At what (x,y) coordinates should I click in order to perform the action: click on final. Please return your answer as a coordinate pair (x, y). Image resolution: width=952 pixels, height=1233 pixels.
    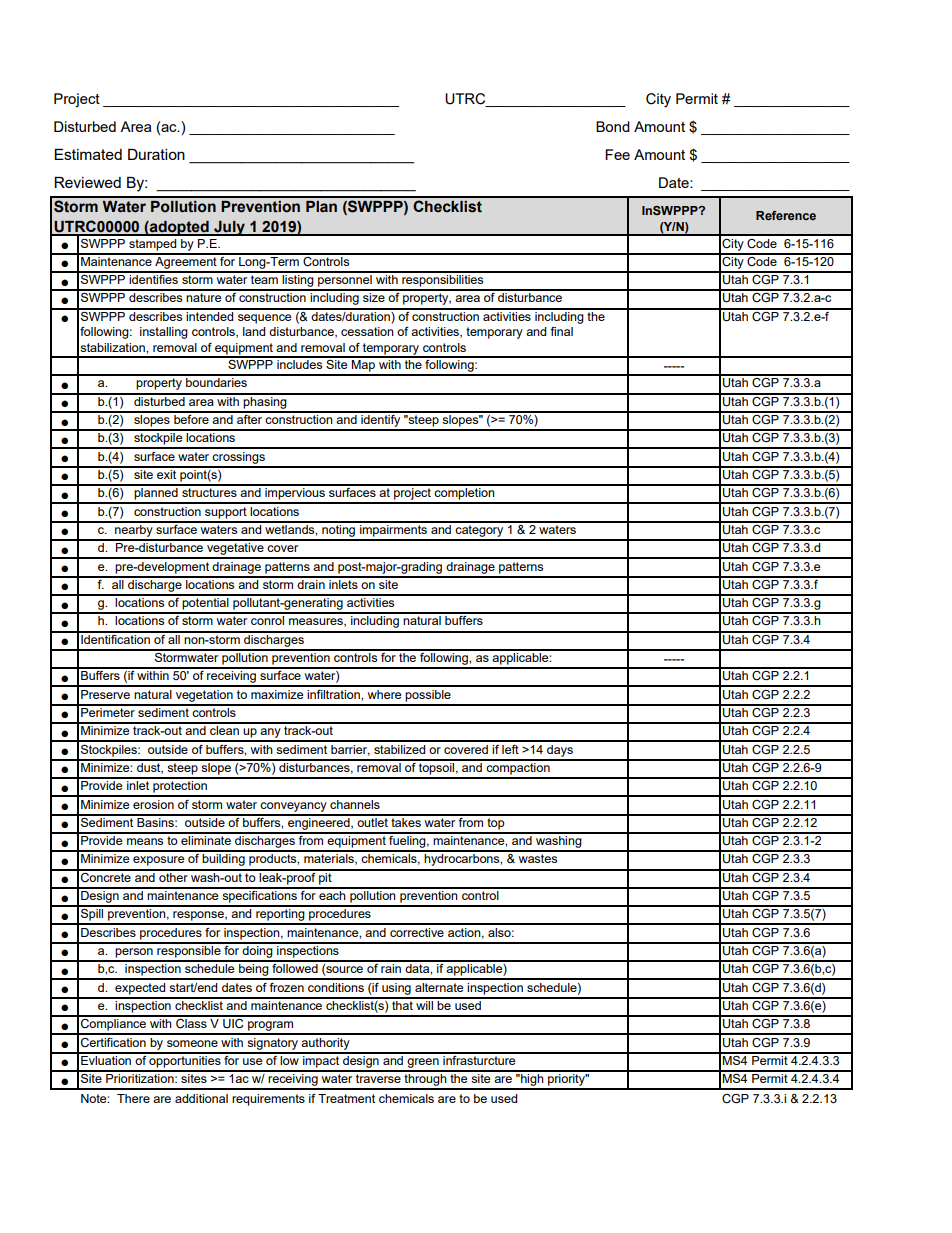
    Looking at the image, I should click on (561, 331).
